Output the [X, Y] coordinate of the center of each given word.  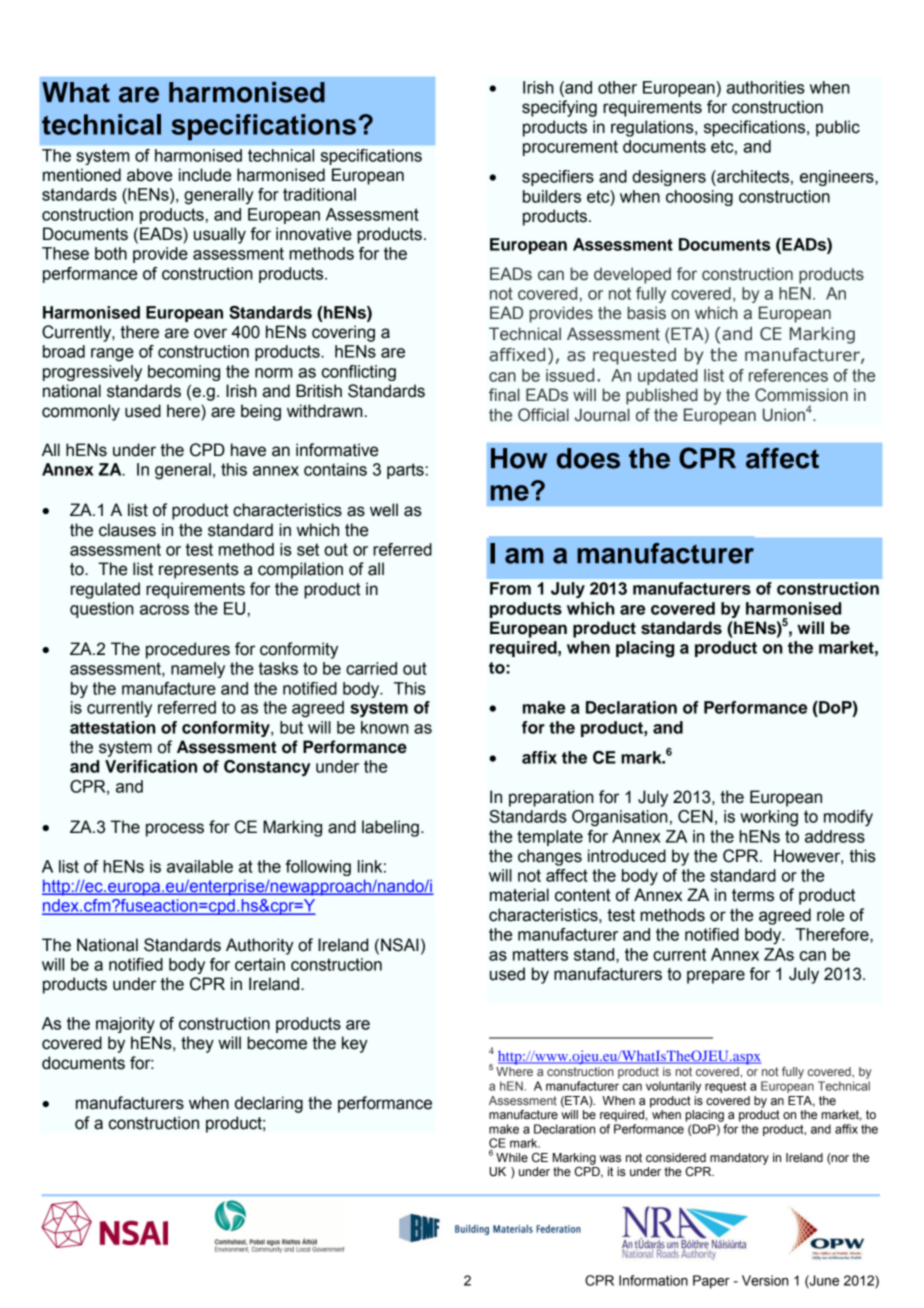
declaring [269, 1104]
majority [125, 1025]
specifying [559, 108]
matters [540, 954]
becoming [184, 373]
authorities [765, 87]
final [504, 395]
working [769, 818]
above [149, 175]
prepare [716, 977]
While [512, 1158]
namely [198, 670]
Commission [801, 395]
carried [371, 668]
